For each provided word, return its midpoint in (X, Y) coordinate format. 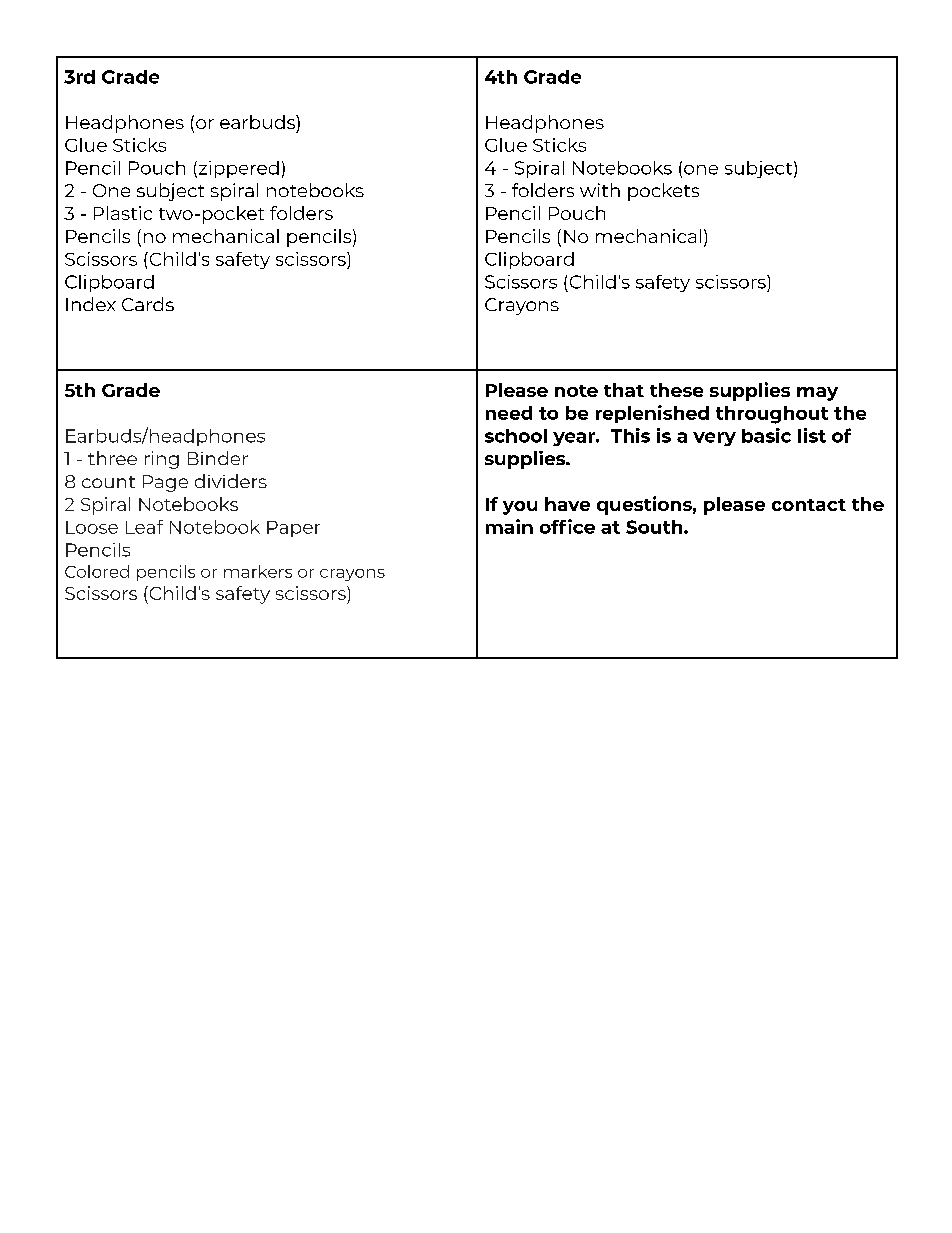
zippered (237, 169)
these (676, 390)
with (600, 190)
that (624, 390)
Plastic (123, 213)
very (714, 439)
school (516, 436)
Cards (148, 304)
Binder (218, 458)
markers (258, 571)
